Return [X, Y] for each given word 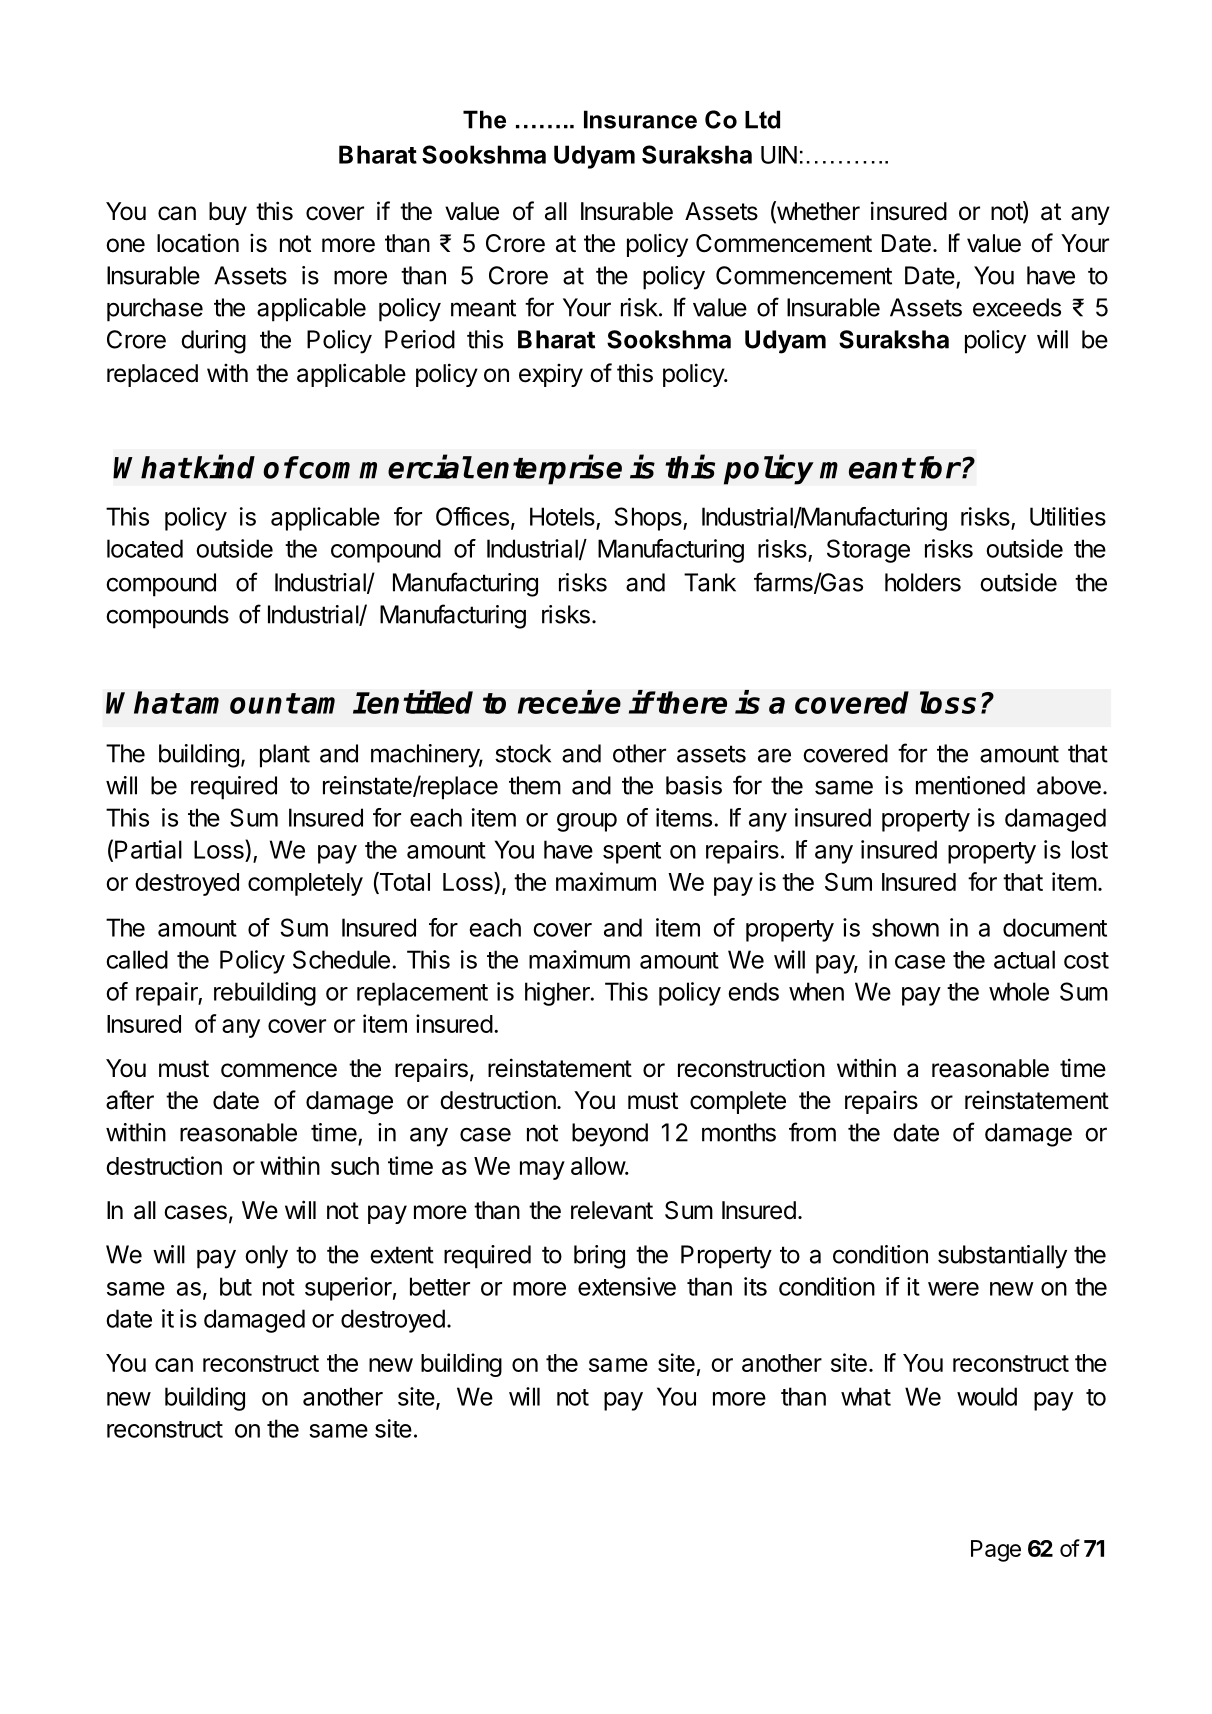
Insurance [640, 119]
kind [224, 467]
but [236, 1286]
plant [285, 756]
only [266, 1257]
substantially [1002, 1257]
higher [558, 994]
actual [1024, 959]
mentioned [970, 785]
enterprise [549, 470]
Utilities [1068, 516]
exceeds [1017, 307]
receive [569, 702]
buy [228, 213]
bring [599, 1257]
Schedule [341, 959]
